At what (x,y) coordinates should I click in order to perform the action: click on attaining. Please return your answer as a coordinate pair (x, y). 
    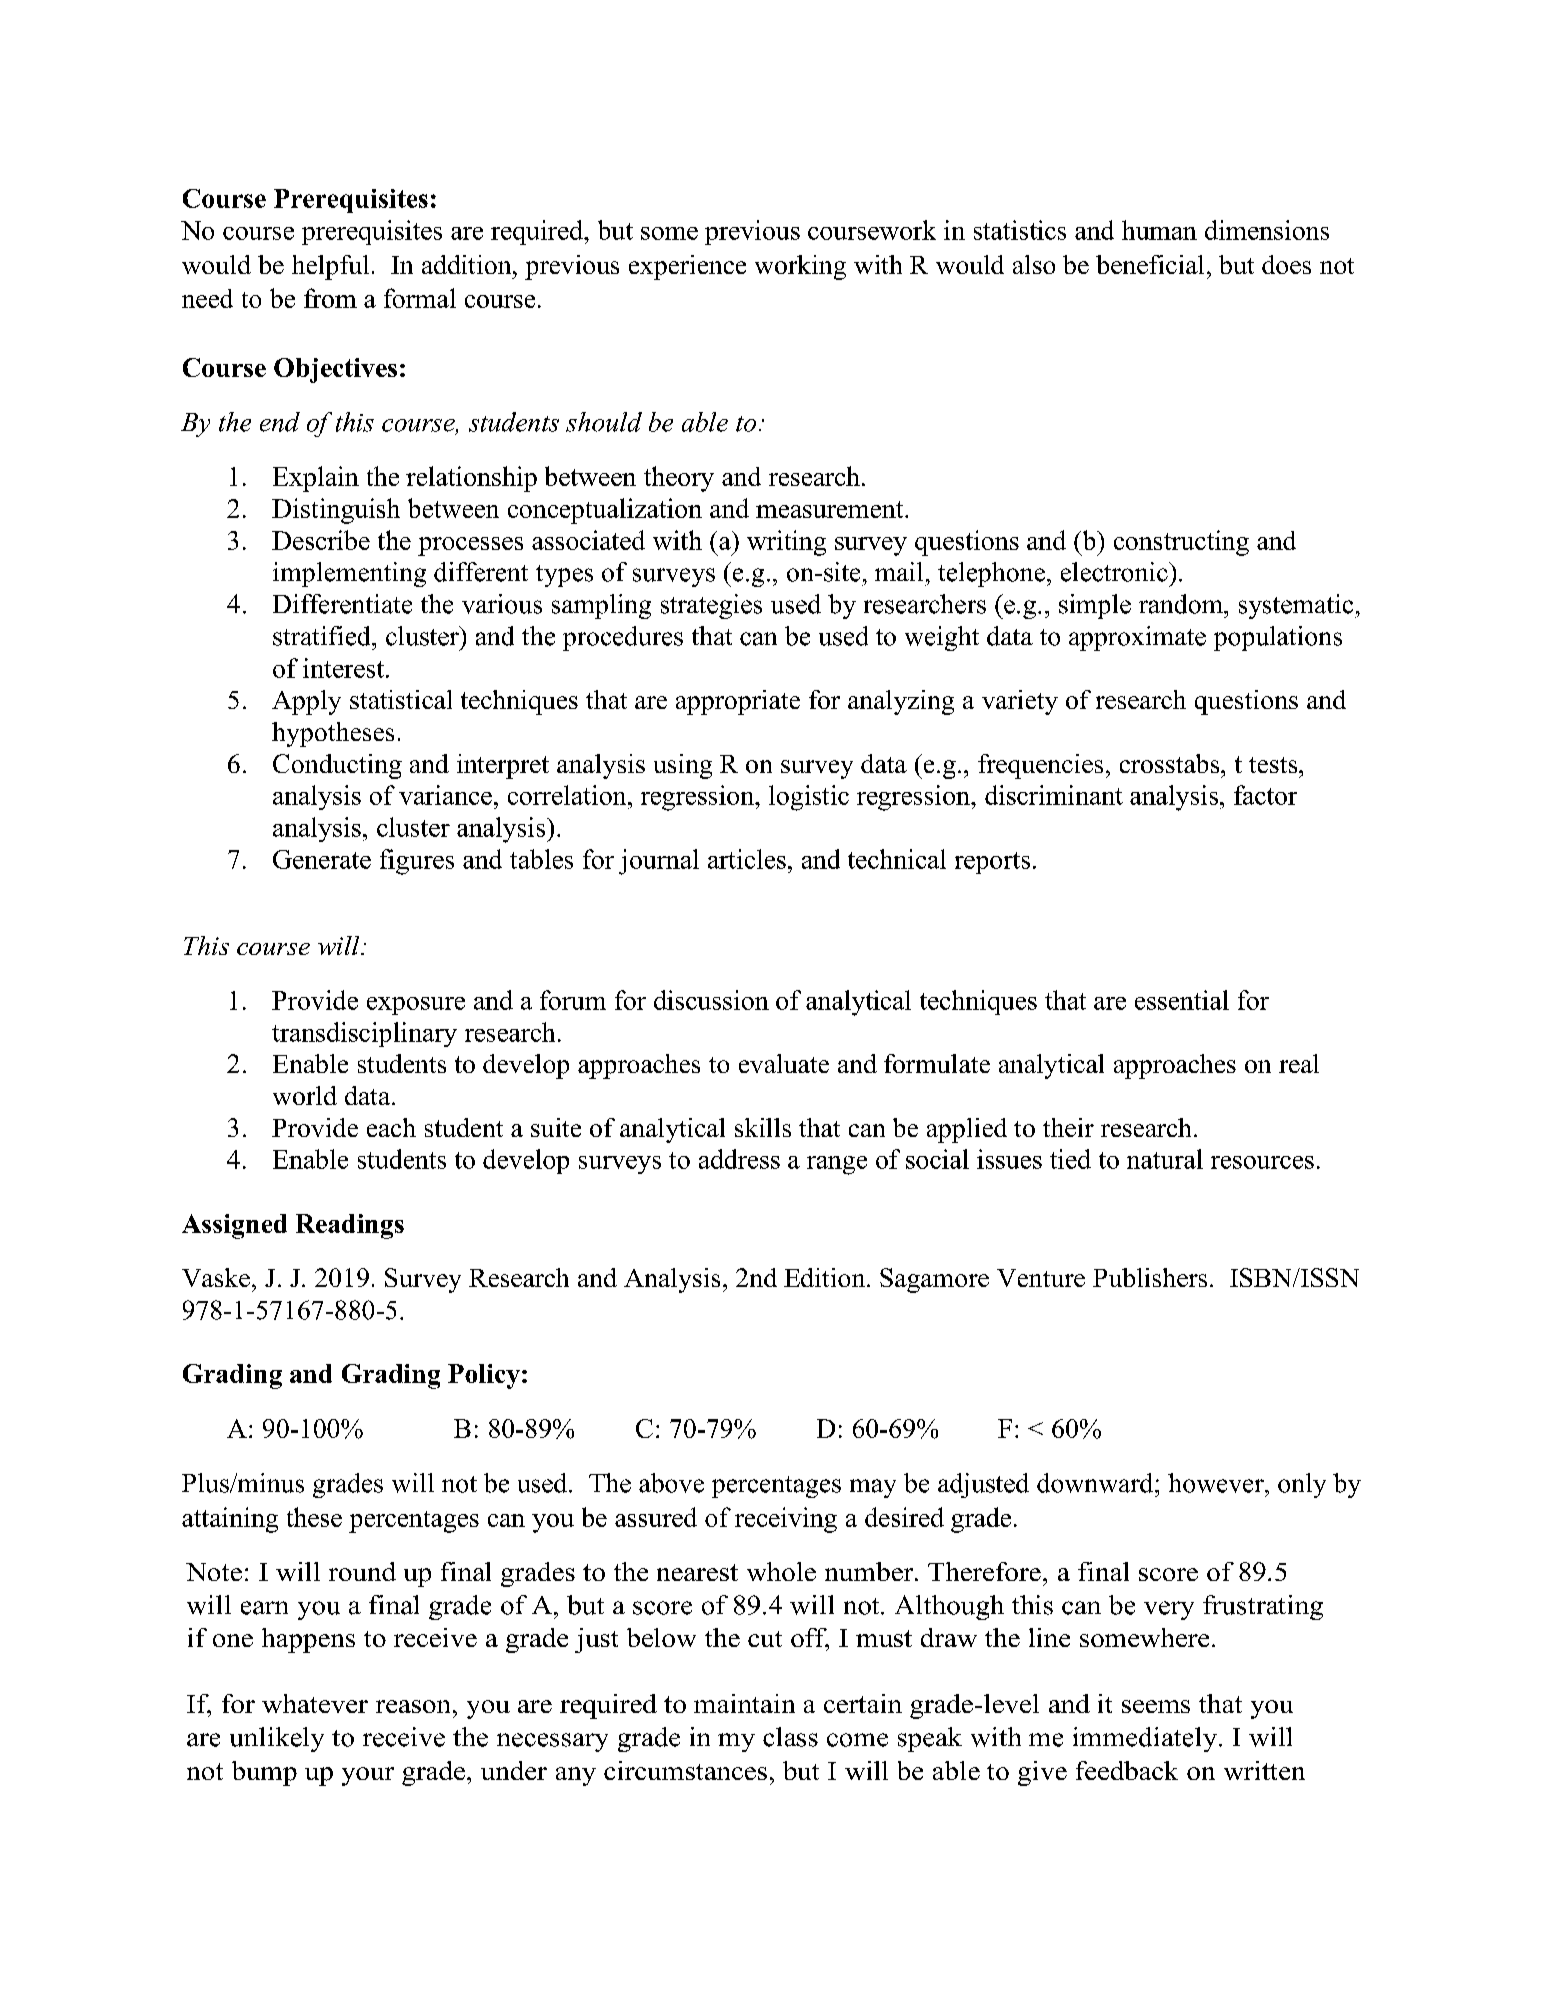
    Looking at the image, I should click on (230, 1520).
